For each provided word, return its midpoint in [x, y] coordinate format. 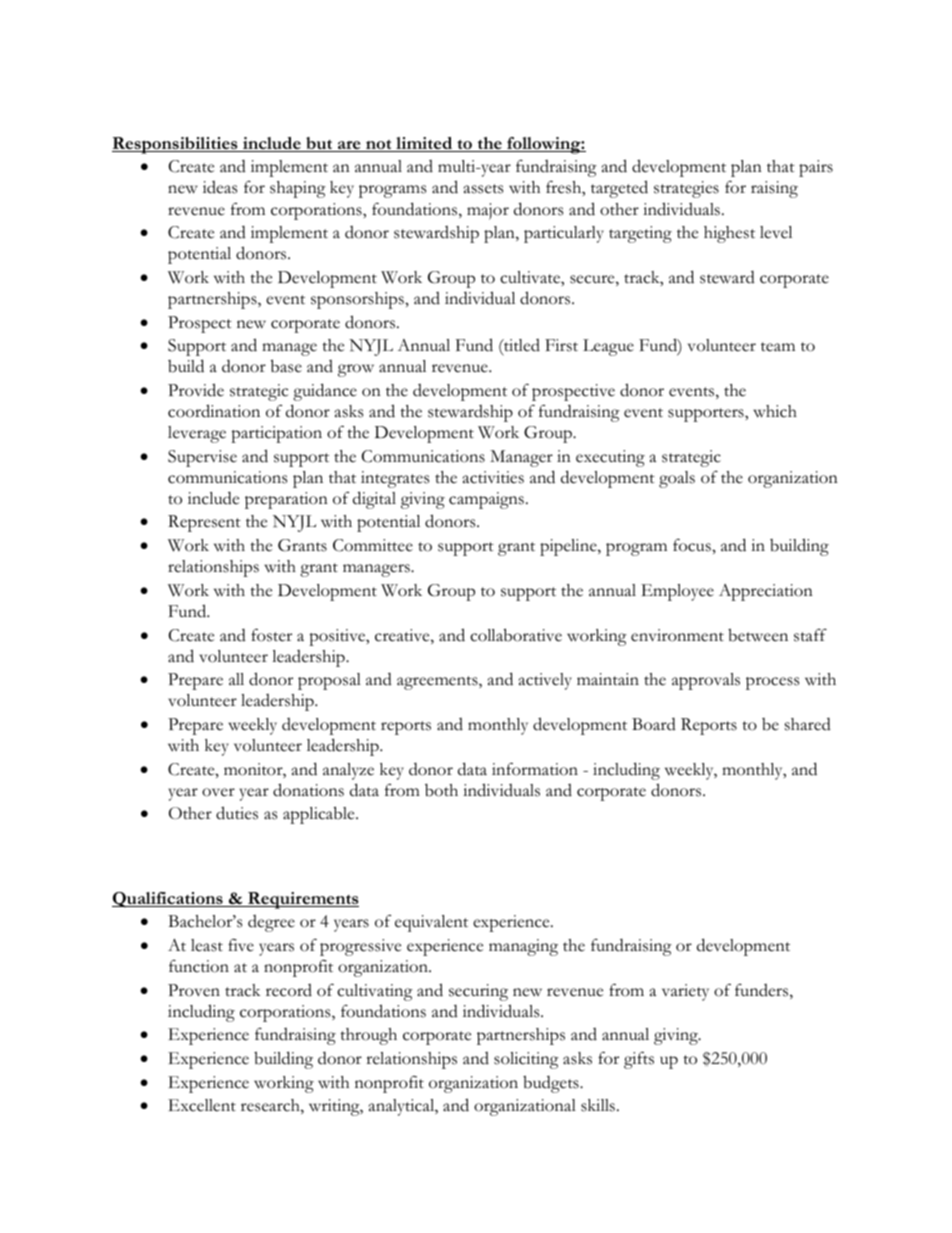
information [535, 769]
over [218, 792]
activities [493, 477]
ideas [220, 187]
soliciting [526, 1060]
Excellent [202, 1105]
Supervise [202, 458]
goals [677, 479]
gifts [639, 1060]
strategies [686, 189]
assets [483, 189]
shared [808, 724]
